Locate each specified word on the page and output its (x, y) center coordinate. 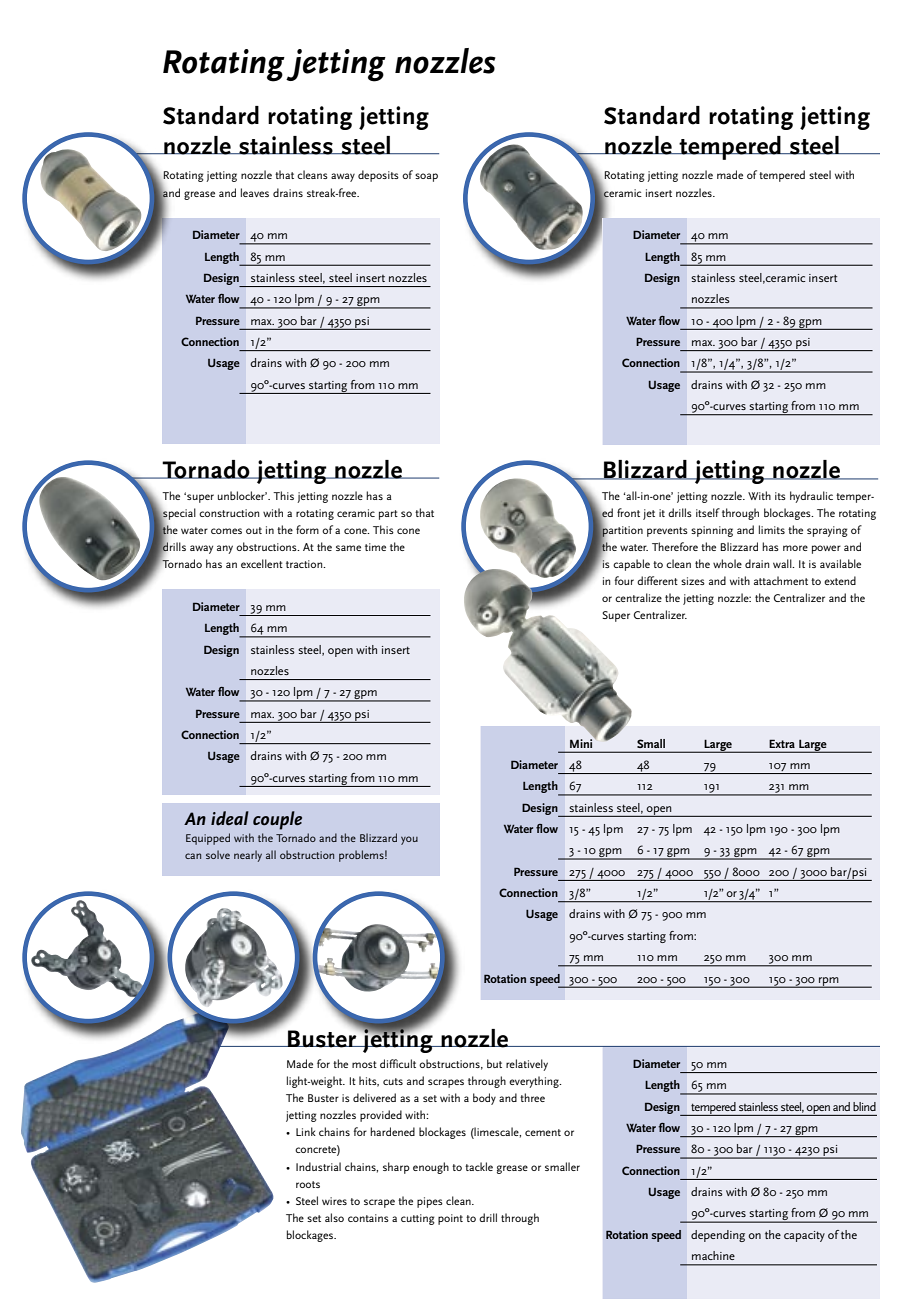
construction (229, 513)
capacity (804, 1236)
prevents (667, 532)
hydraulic (811, 497)
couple (277, 820)
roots (308, 1184)
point (450, 1219)
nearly (248, 856)
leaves (255, 192)
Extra (782, 743)
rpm (829, 982)
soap (426, 177)
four (624, 580)
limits (772, 529)
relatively (527, 1065)
